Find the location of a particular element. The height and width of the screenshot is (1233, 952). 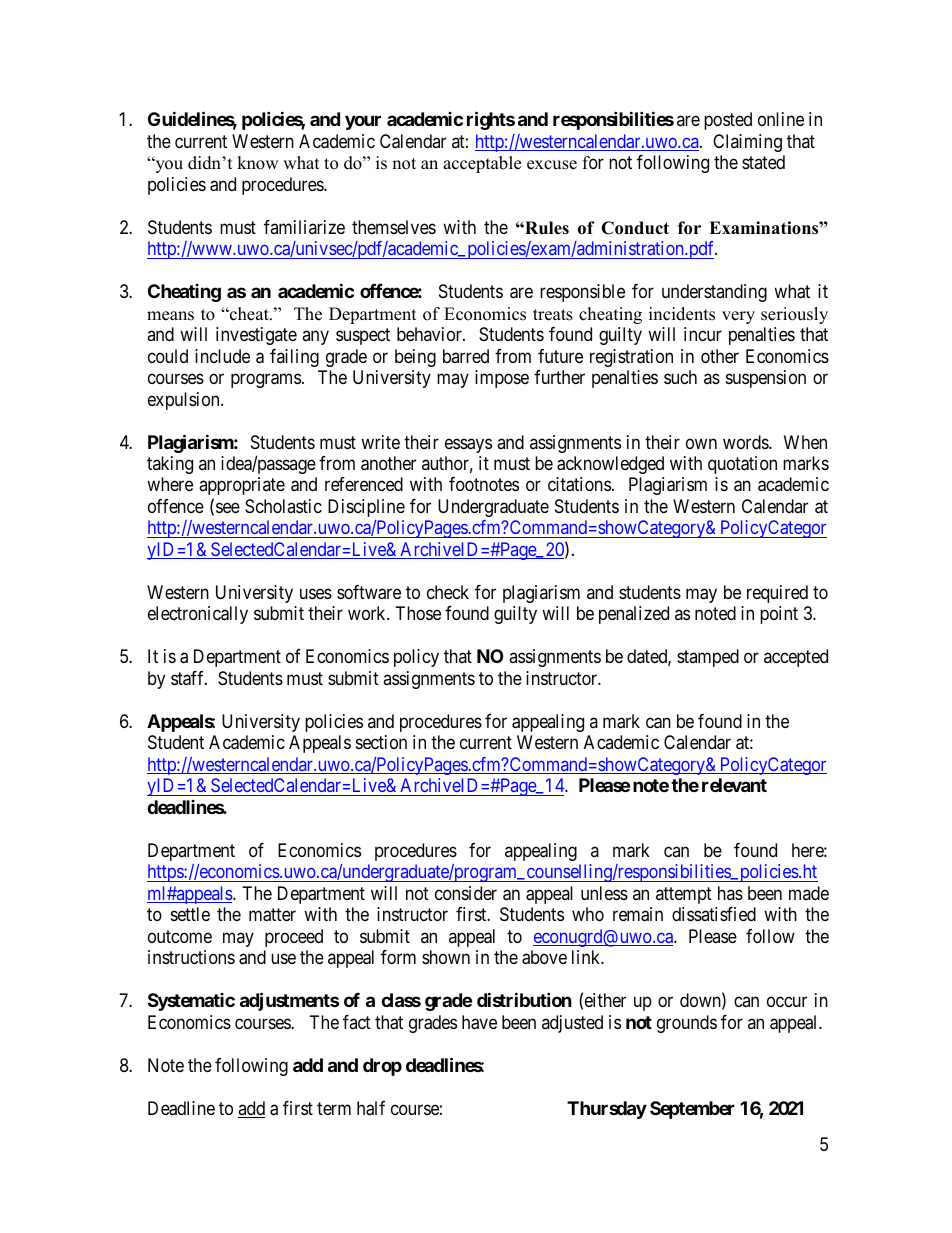

section is located at coordinates (381, 742).
